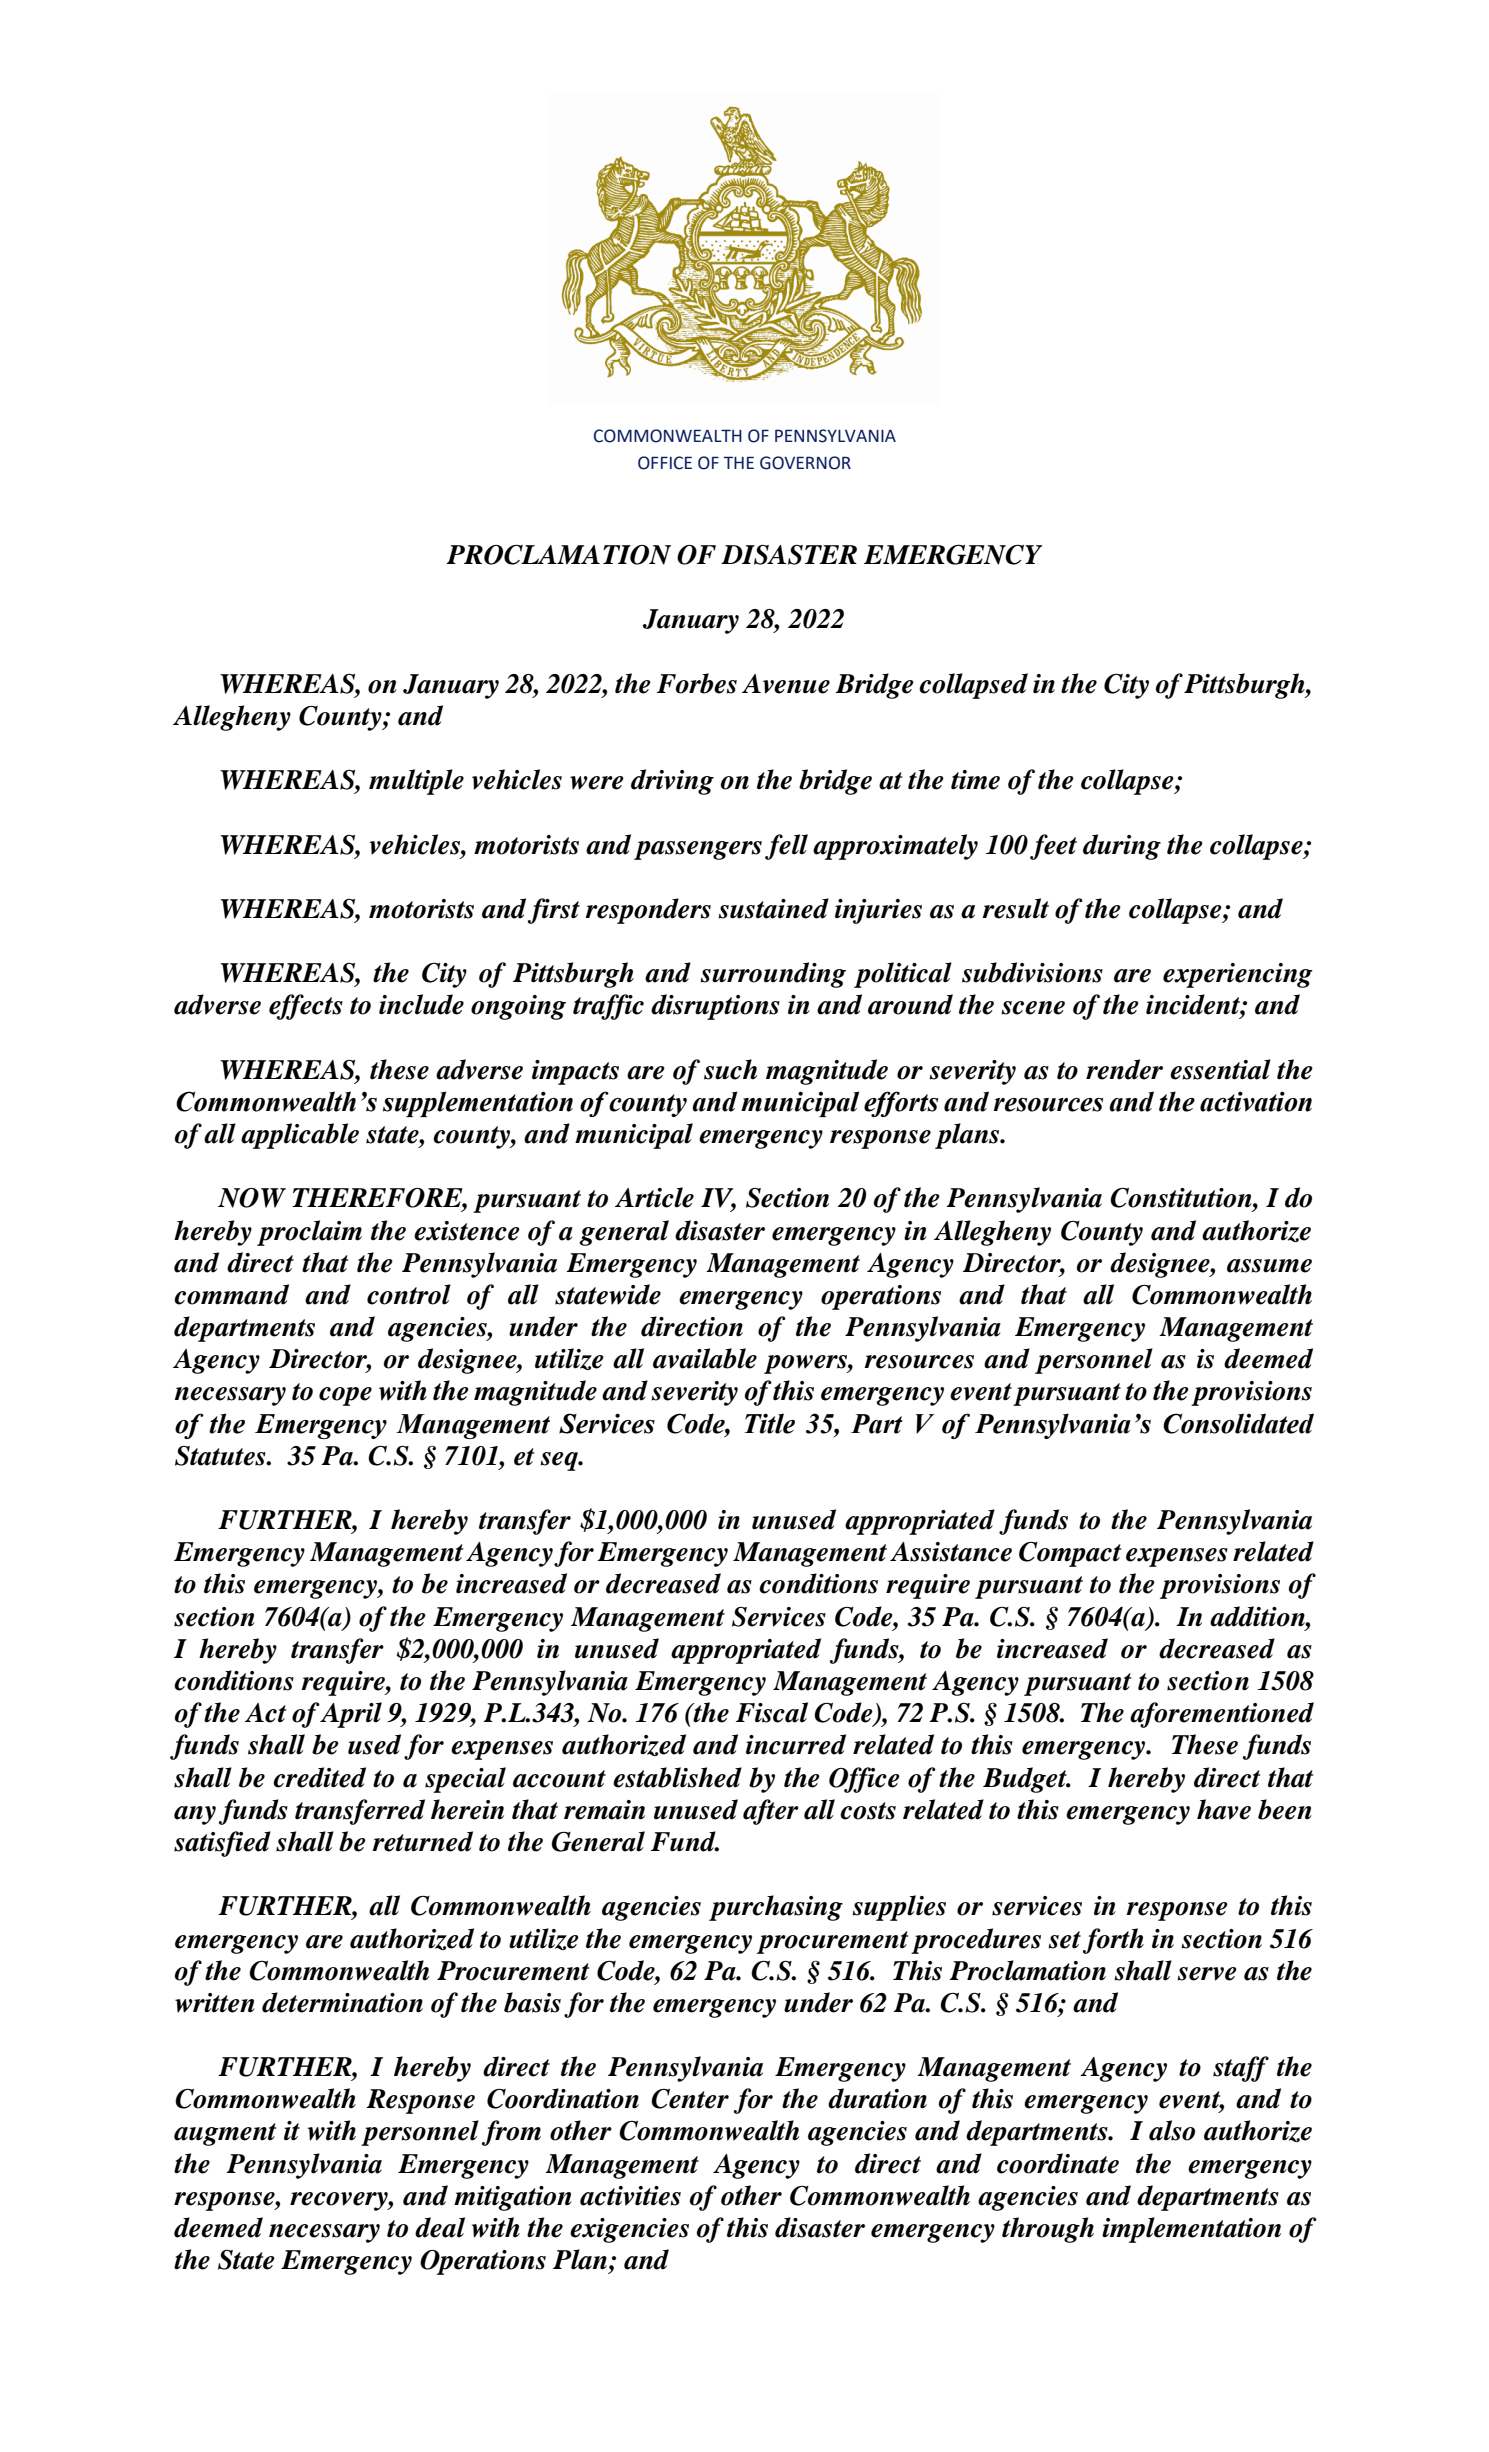 This image has width=1489, height=2452. What do you see at coordinates (416, 782) in the image?
I see `multiple` at bounding box center [416, 782].
